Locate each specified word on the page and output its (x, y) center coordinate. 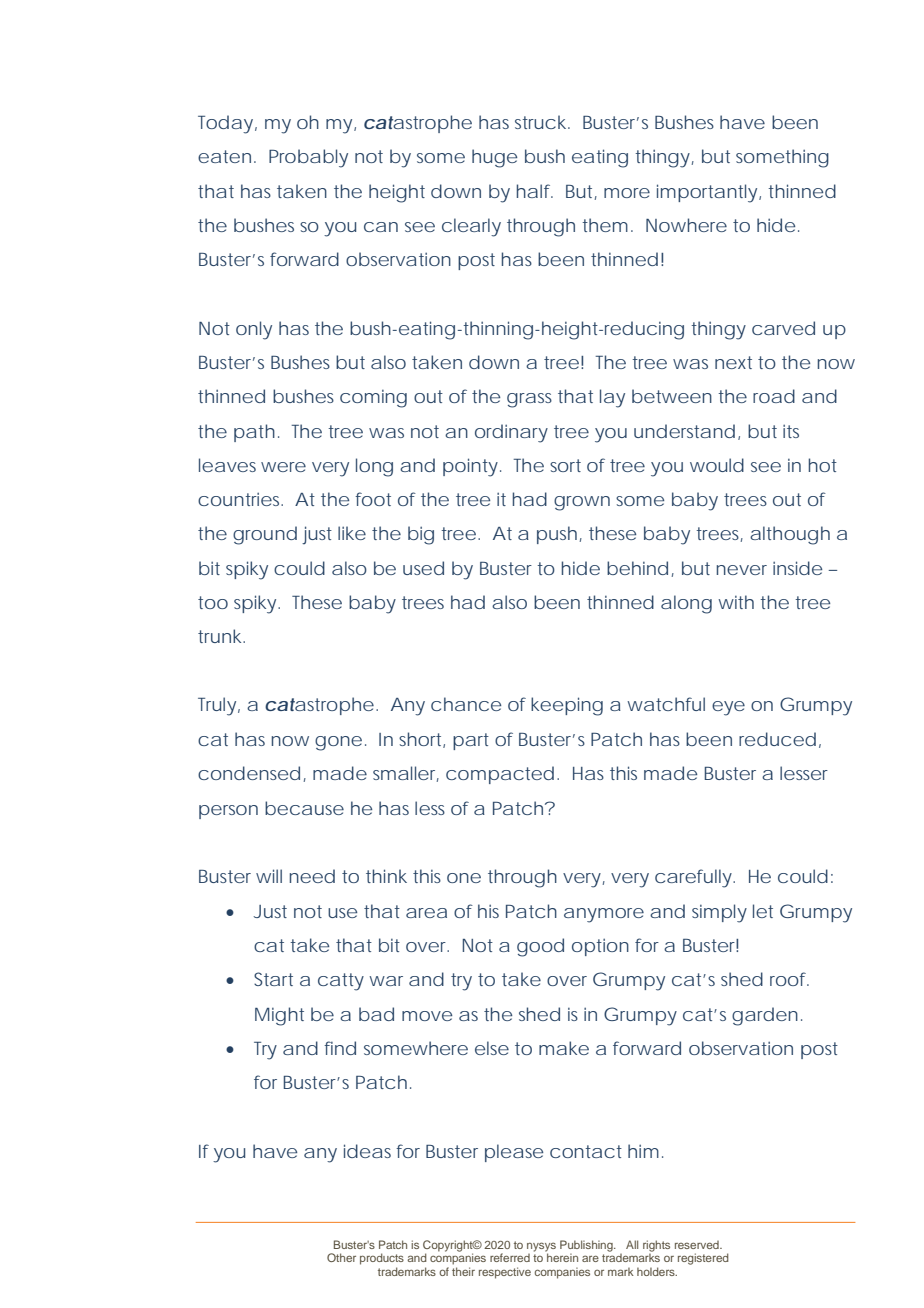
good (540, 947)
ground (265, 535)
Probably (308, 158)
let (763, 911)
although (790, 535)
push (557, 535)
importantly (708, 193)
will (269, 876)
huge (494, 158)
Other (341, 1257)
